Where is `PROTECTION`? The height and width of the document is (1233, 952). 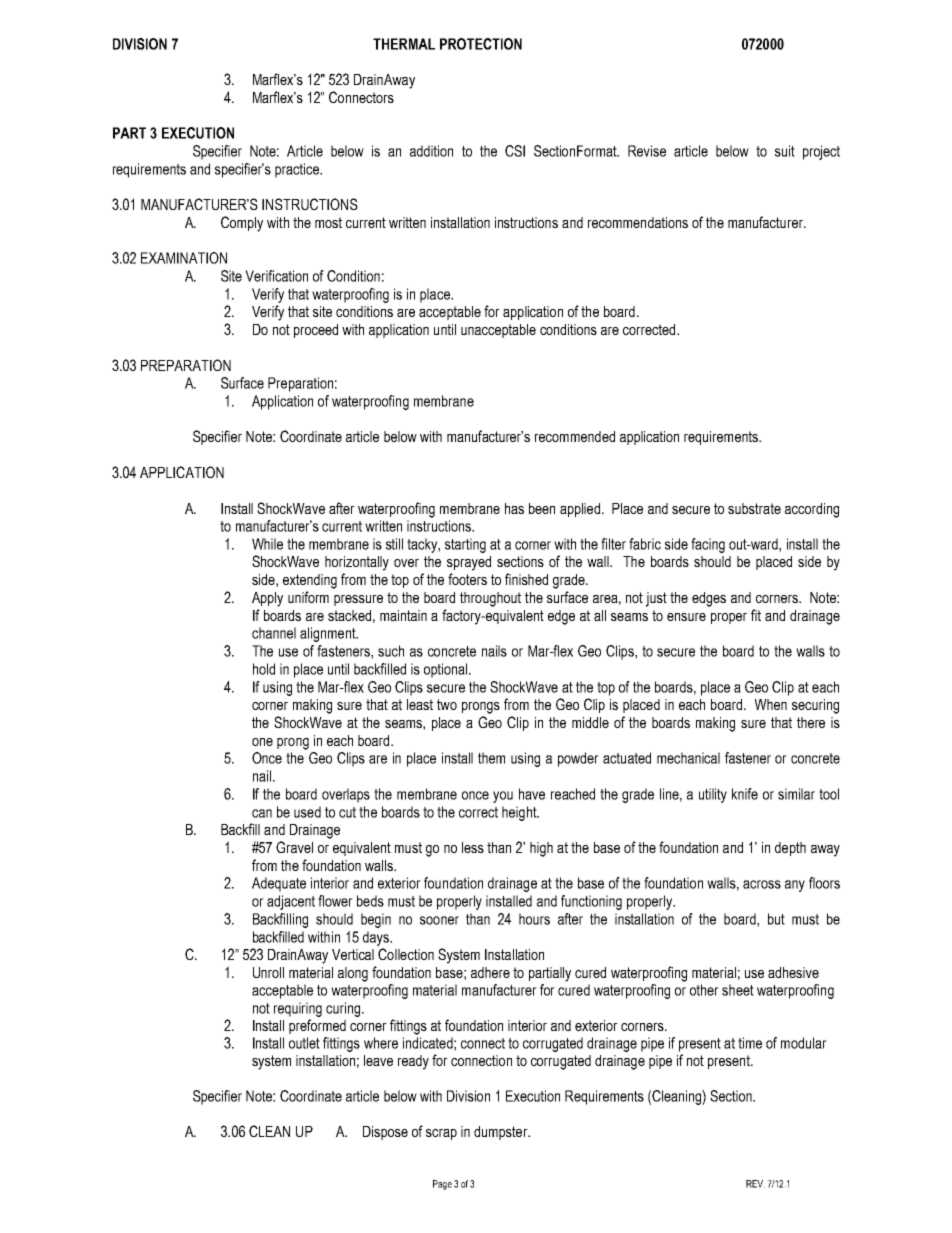 PROTECTION is located at coordinates (481, 44).
